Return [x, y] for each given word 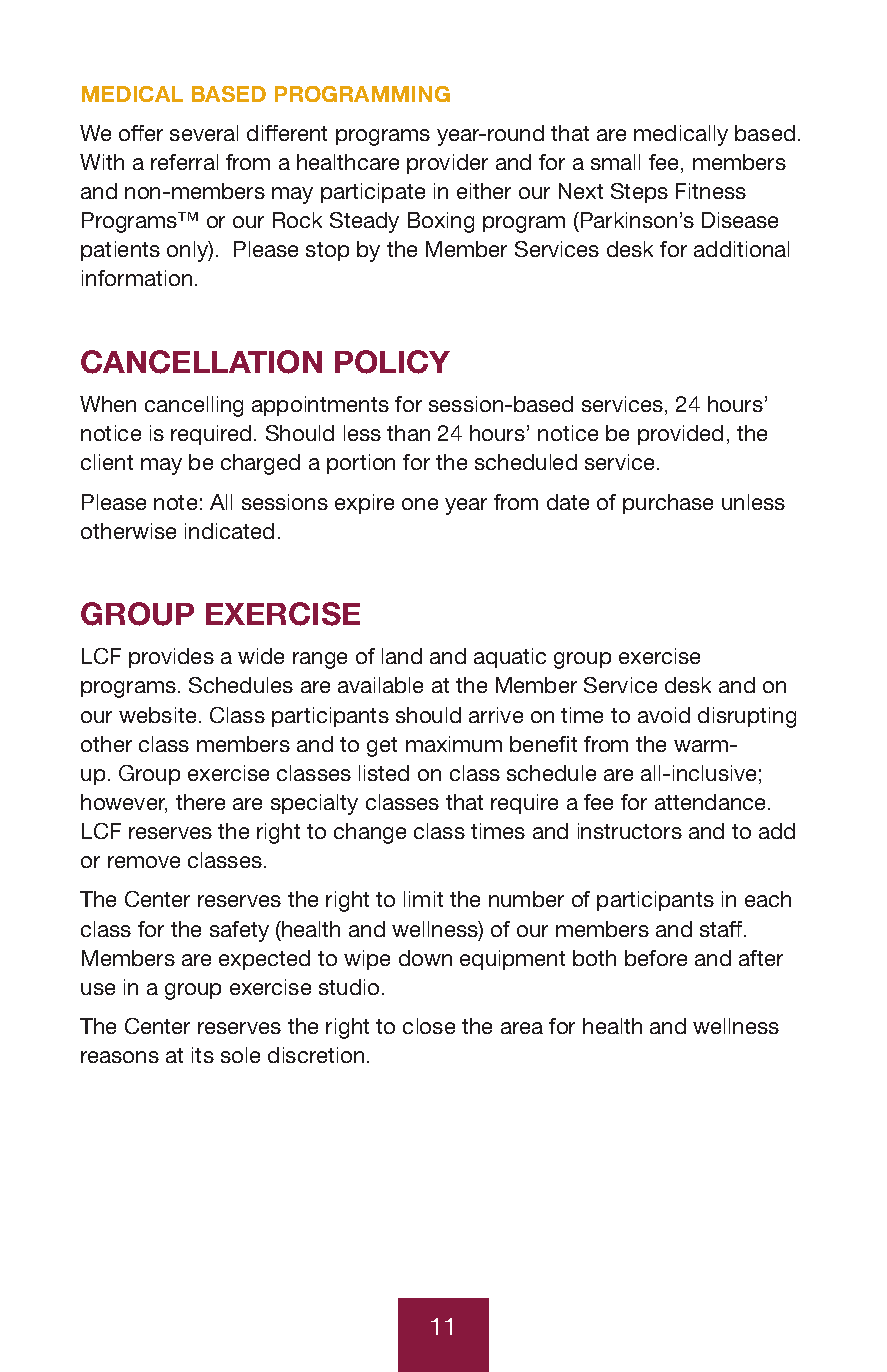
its [203, 1055]
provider [447, 164]
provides [171, 658]
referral [184, 162]
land [402, 656]
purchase [668, 504]
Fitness [711, 191]
